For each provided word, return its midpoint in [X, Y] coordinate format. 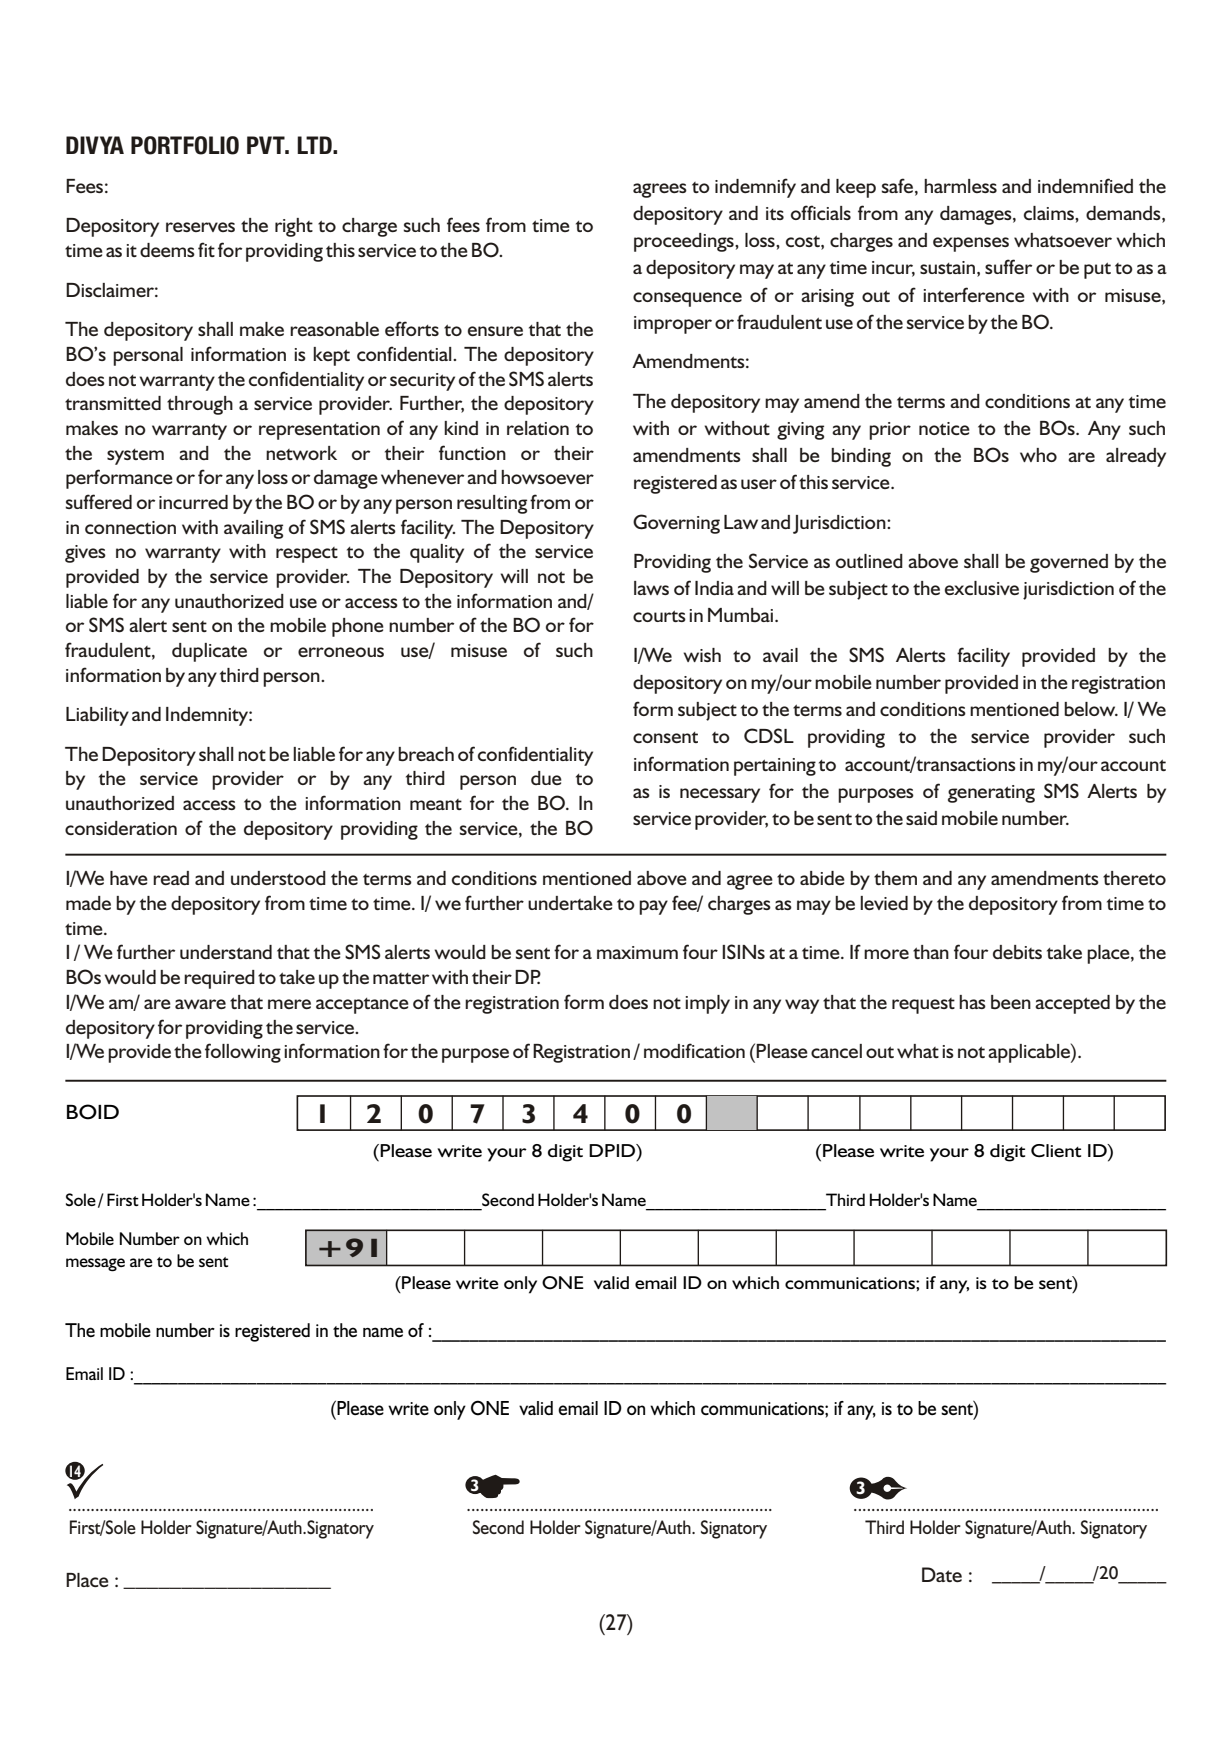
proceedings [685, 242]
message [95, 1265]
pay [653, 907]
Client [1056, 1151]
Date [942, 1574]
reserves [200, 227]
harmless [960, 186]
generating [991, 794]
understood [278, 878]
